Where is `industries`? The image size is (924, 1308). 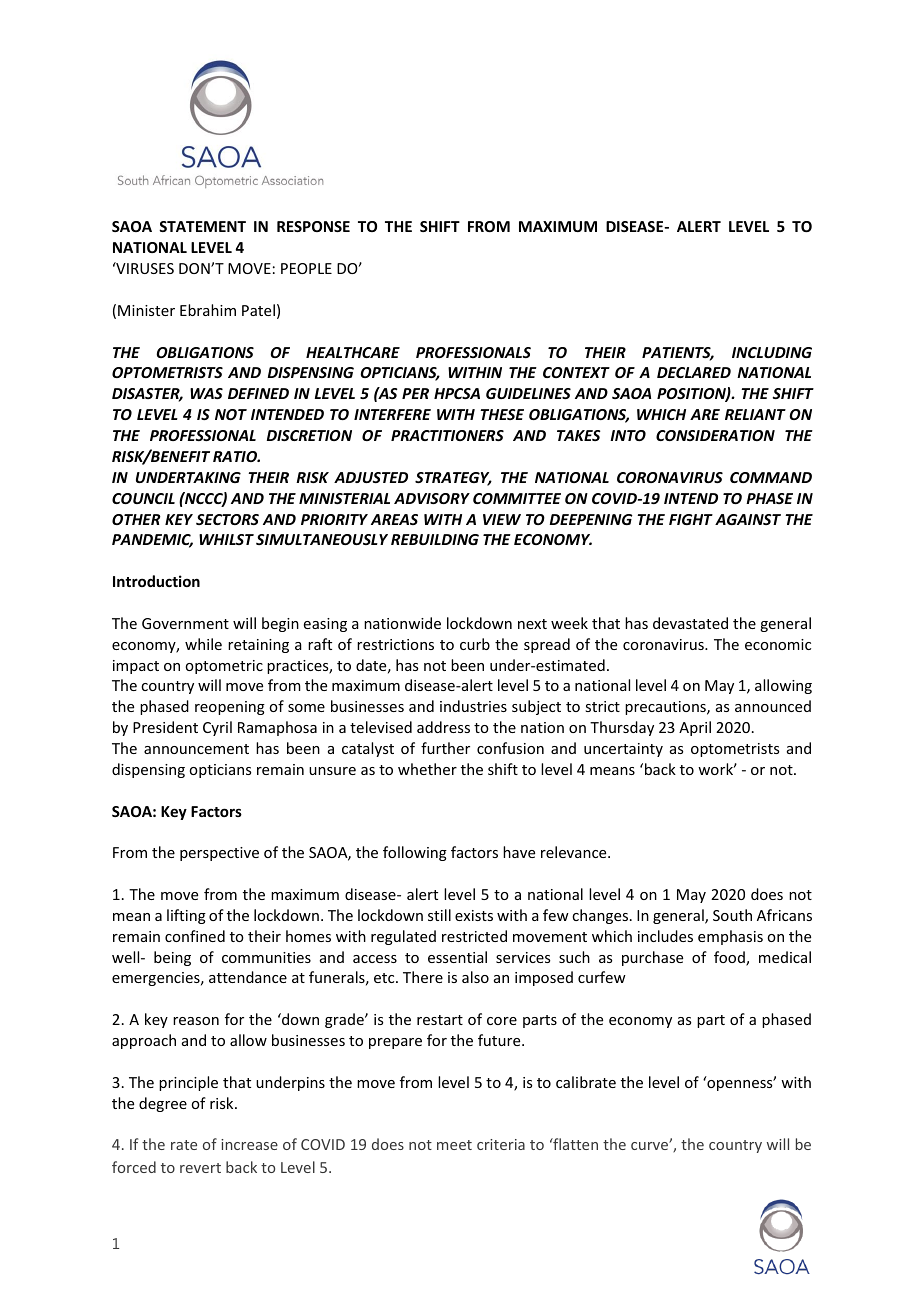
industries is located at coordinates (473, 706).
